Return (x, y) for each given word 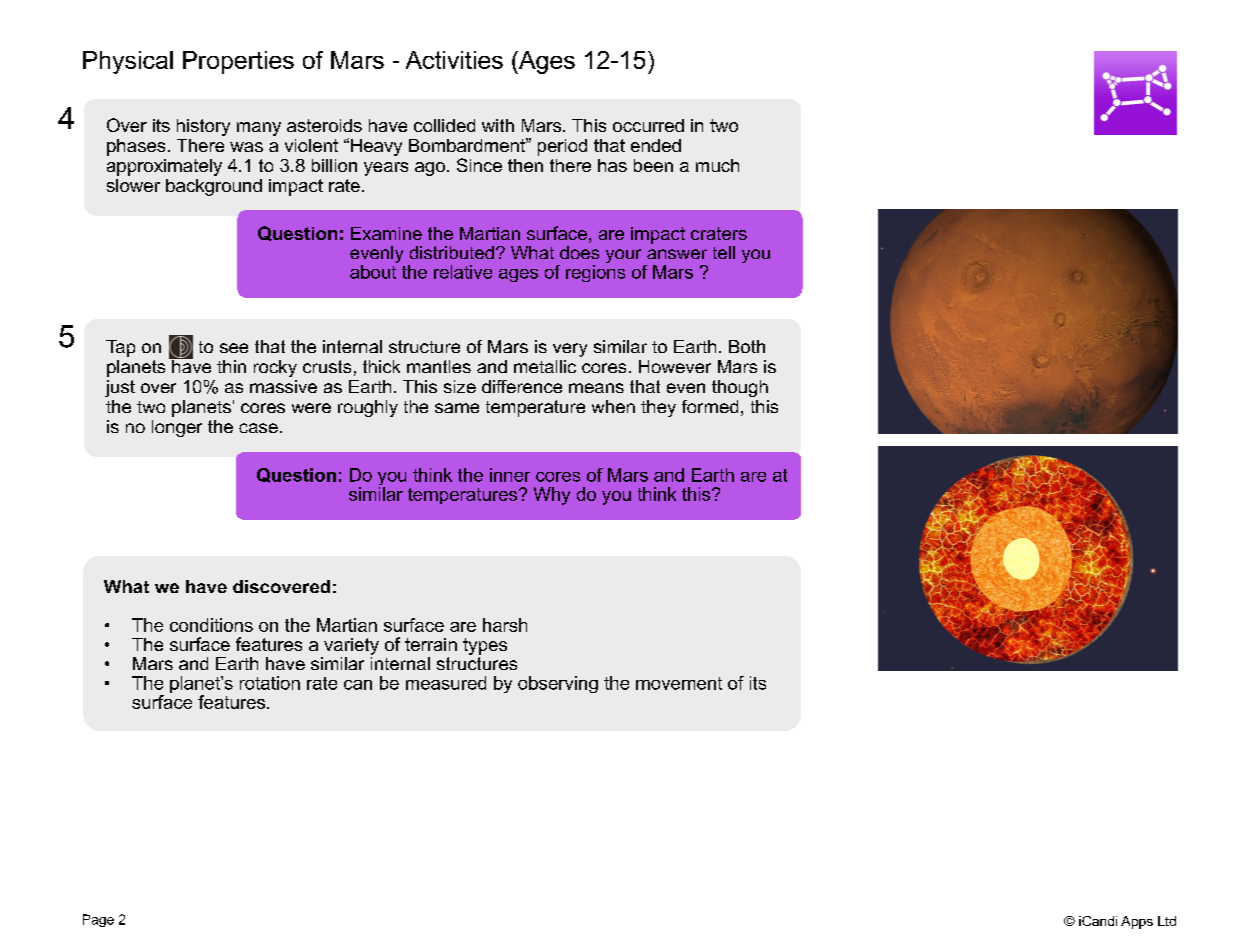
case (258, 428)
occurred (648, 125)
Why (552, 496)
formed (710, 406)
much (717, 165)
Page (98, 920)
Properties (238, 62)
